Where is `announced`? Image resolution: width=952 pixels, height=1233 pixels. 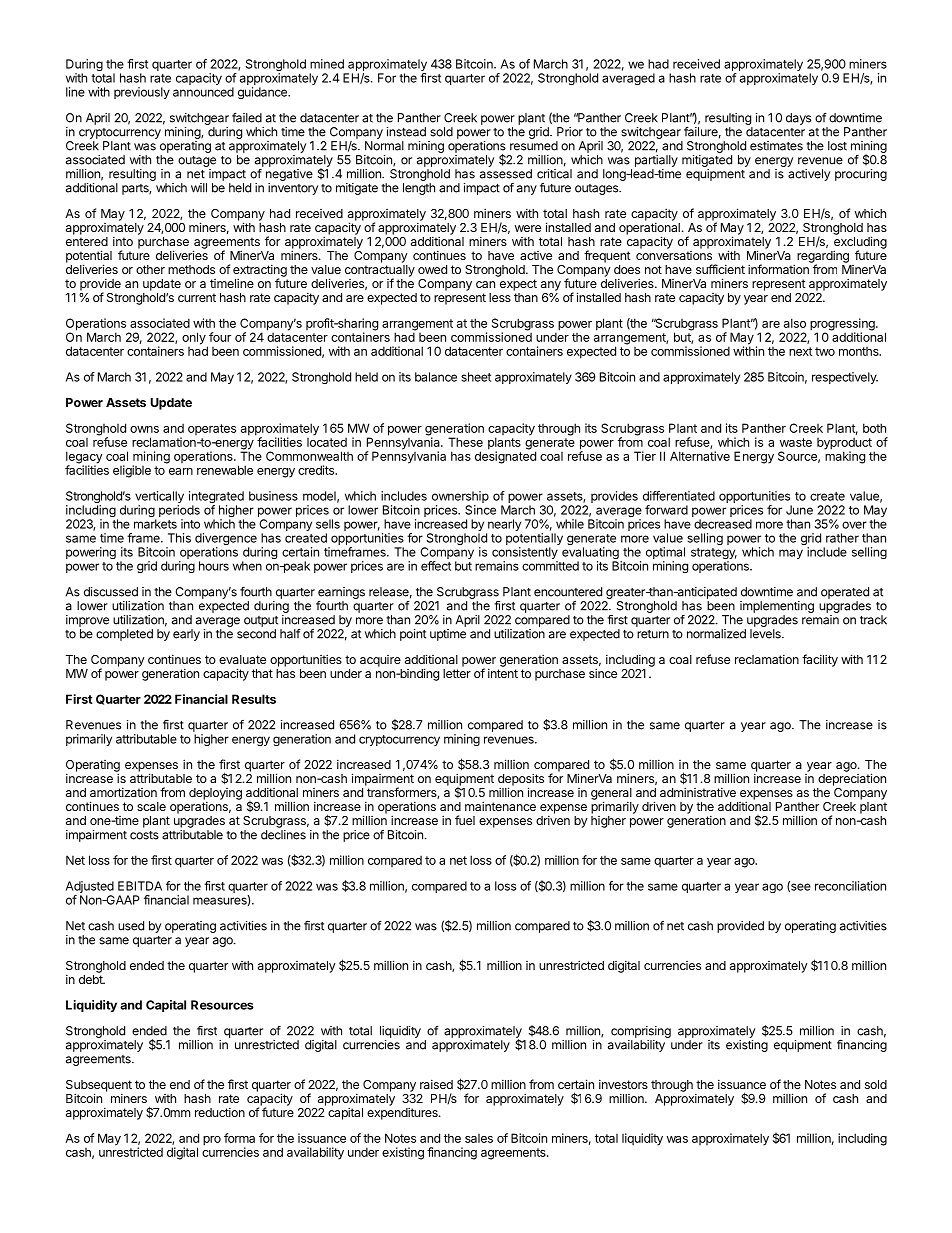 announced is located at coordinates (203, 92).
